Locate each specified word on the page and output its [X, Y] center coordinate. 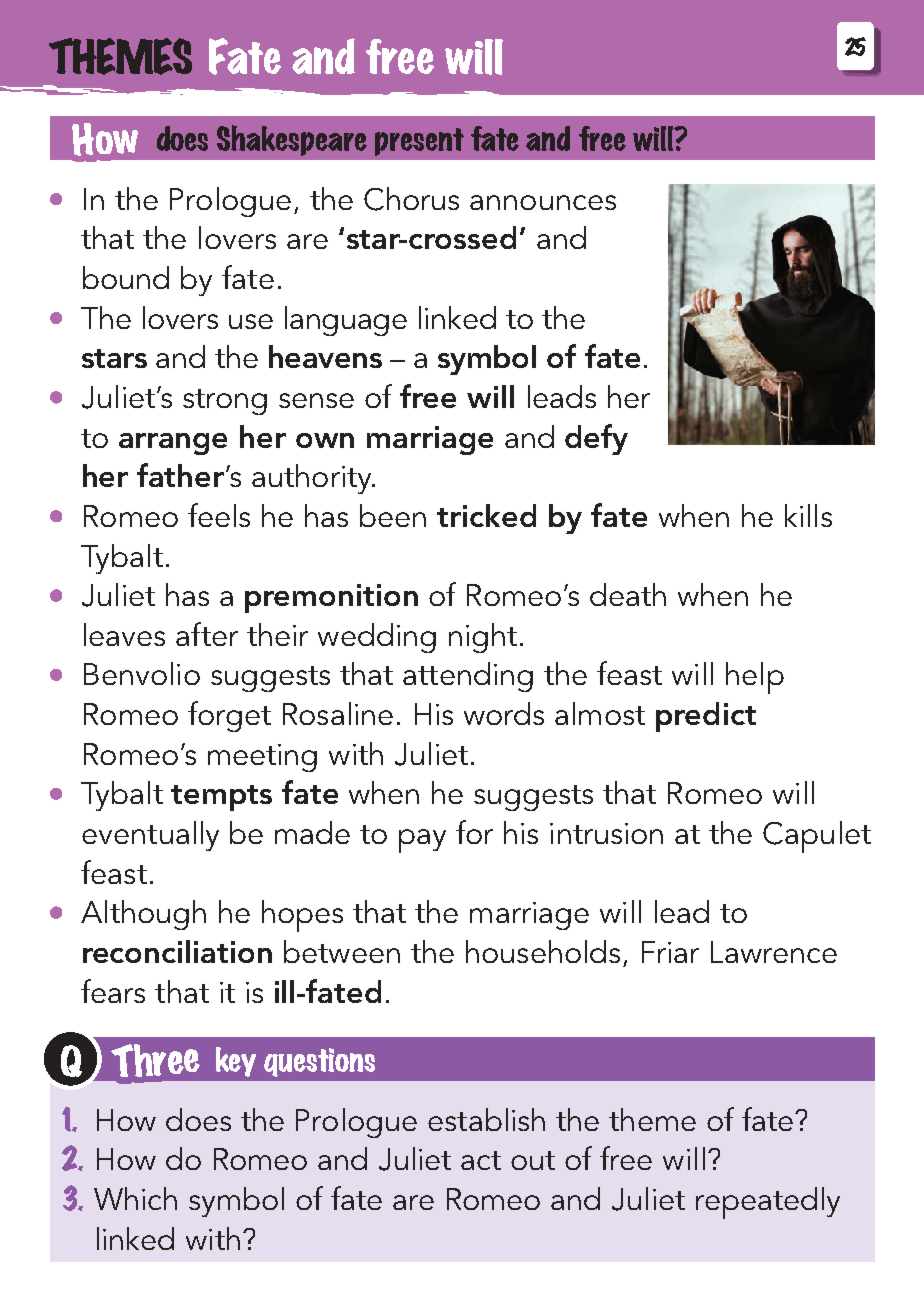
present [419, 142]
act [481, 1160]
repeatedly [768, 1203]
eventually [150, 836]
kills [808, 515]
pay [422, 841]
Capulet [817, 837]
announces [543, 202]
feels [219, 515]
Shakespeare [292, 140]
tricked [486, 515]
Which [135, 1198]
